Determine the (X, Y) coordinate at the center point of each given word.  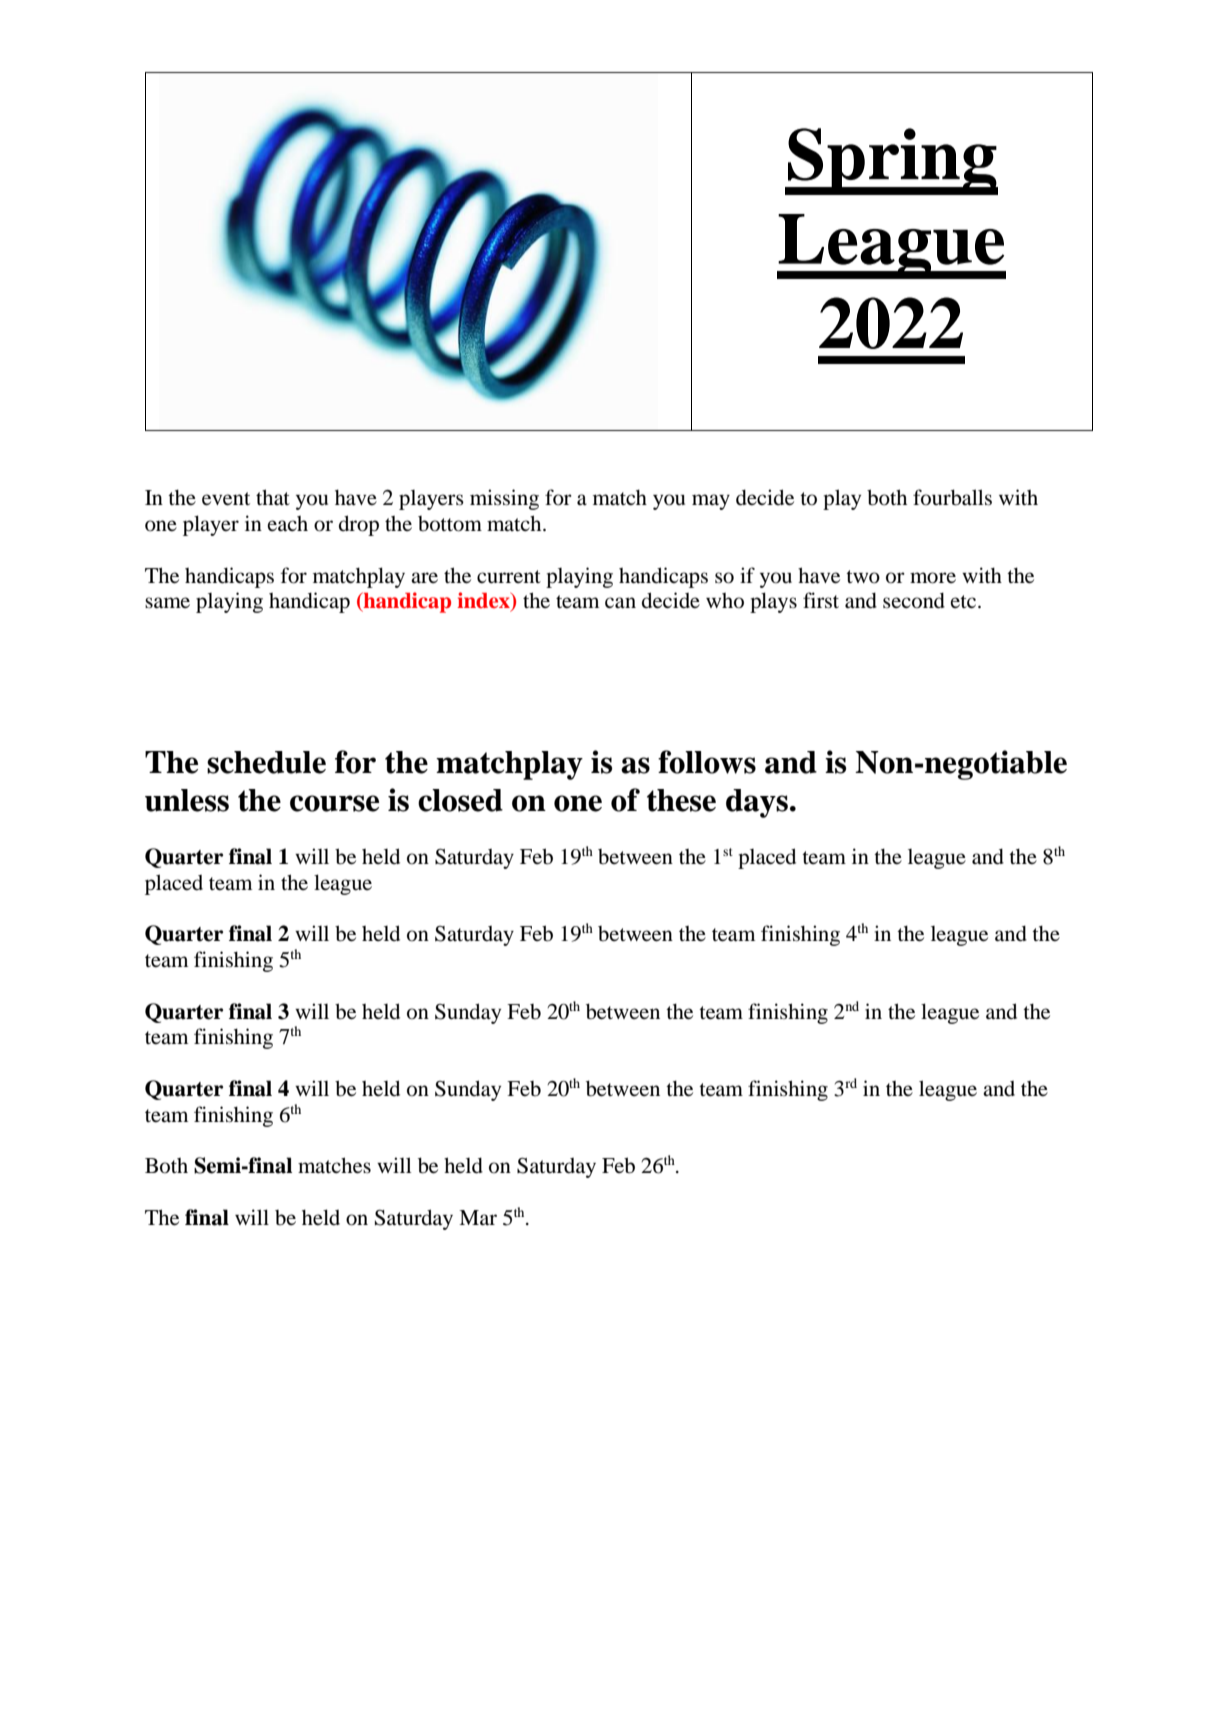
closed (460, 800)
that (273, 497)
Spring (892, 161)
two (863, 577)
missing (504, 499)
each (288, 523)
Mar (478, 1217)
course (334, 803)
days (758, 803)
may (711, 502)
